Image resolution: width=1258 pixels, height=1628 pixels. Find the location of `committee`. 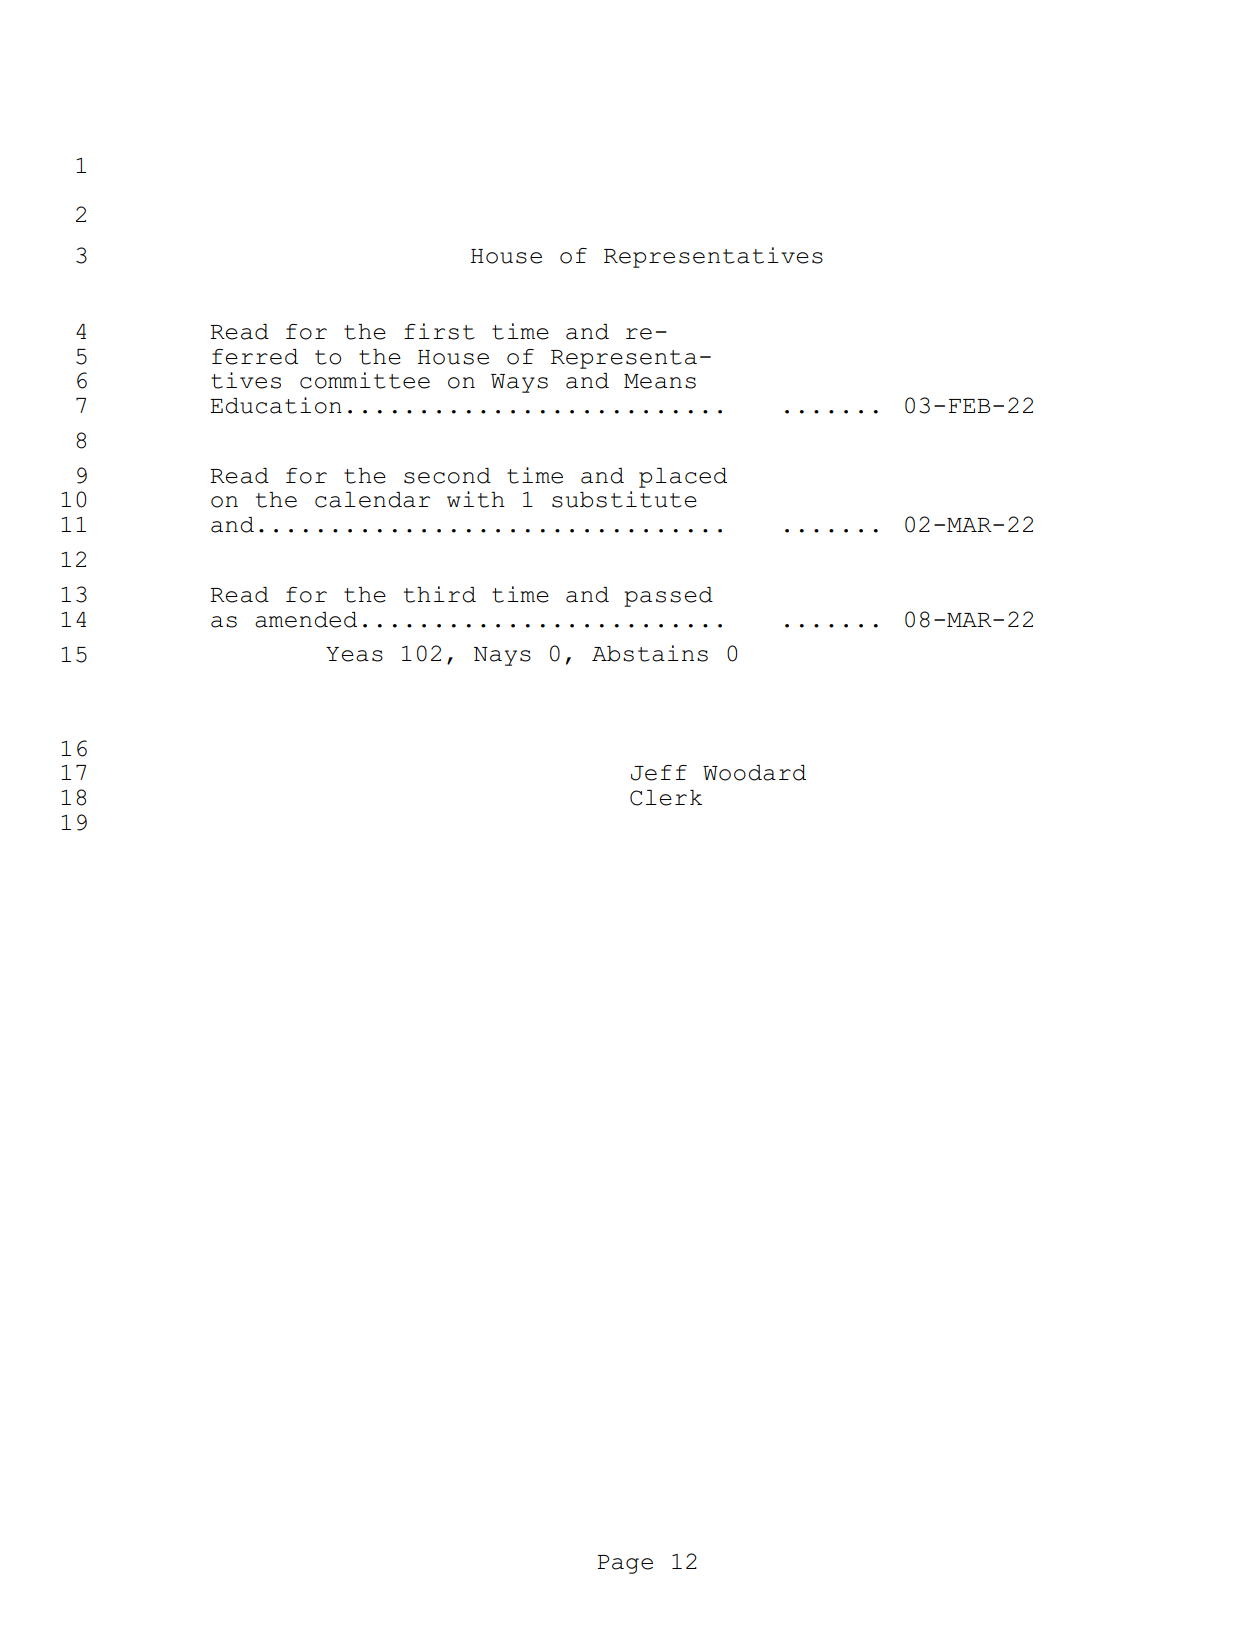

committee is located at coordinates (365, 380).
